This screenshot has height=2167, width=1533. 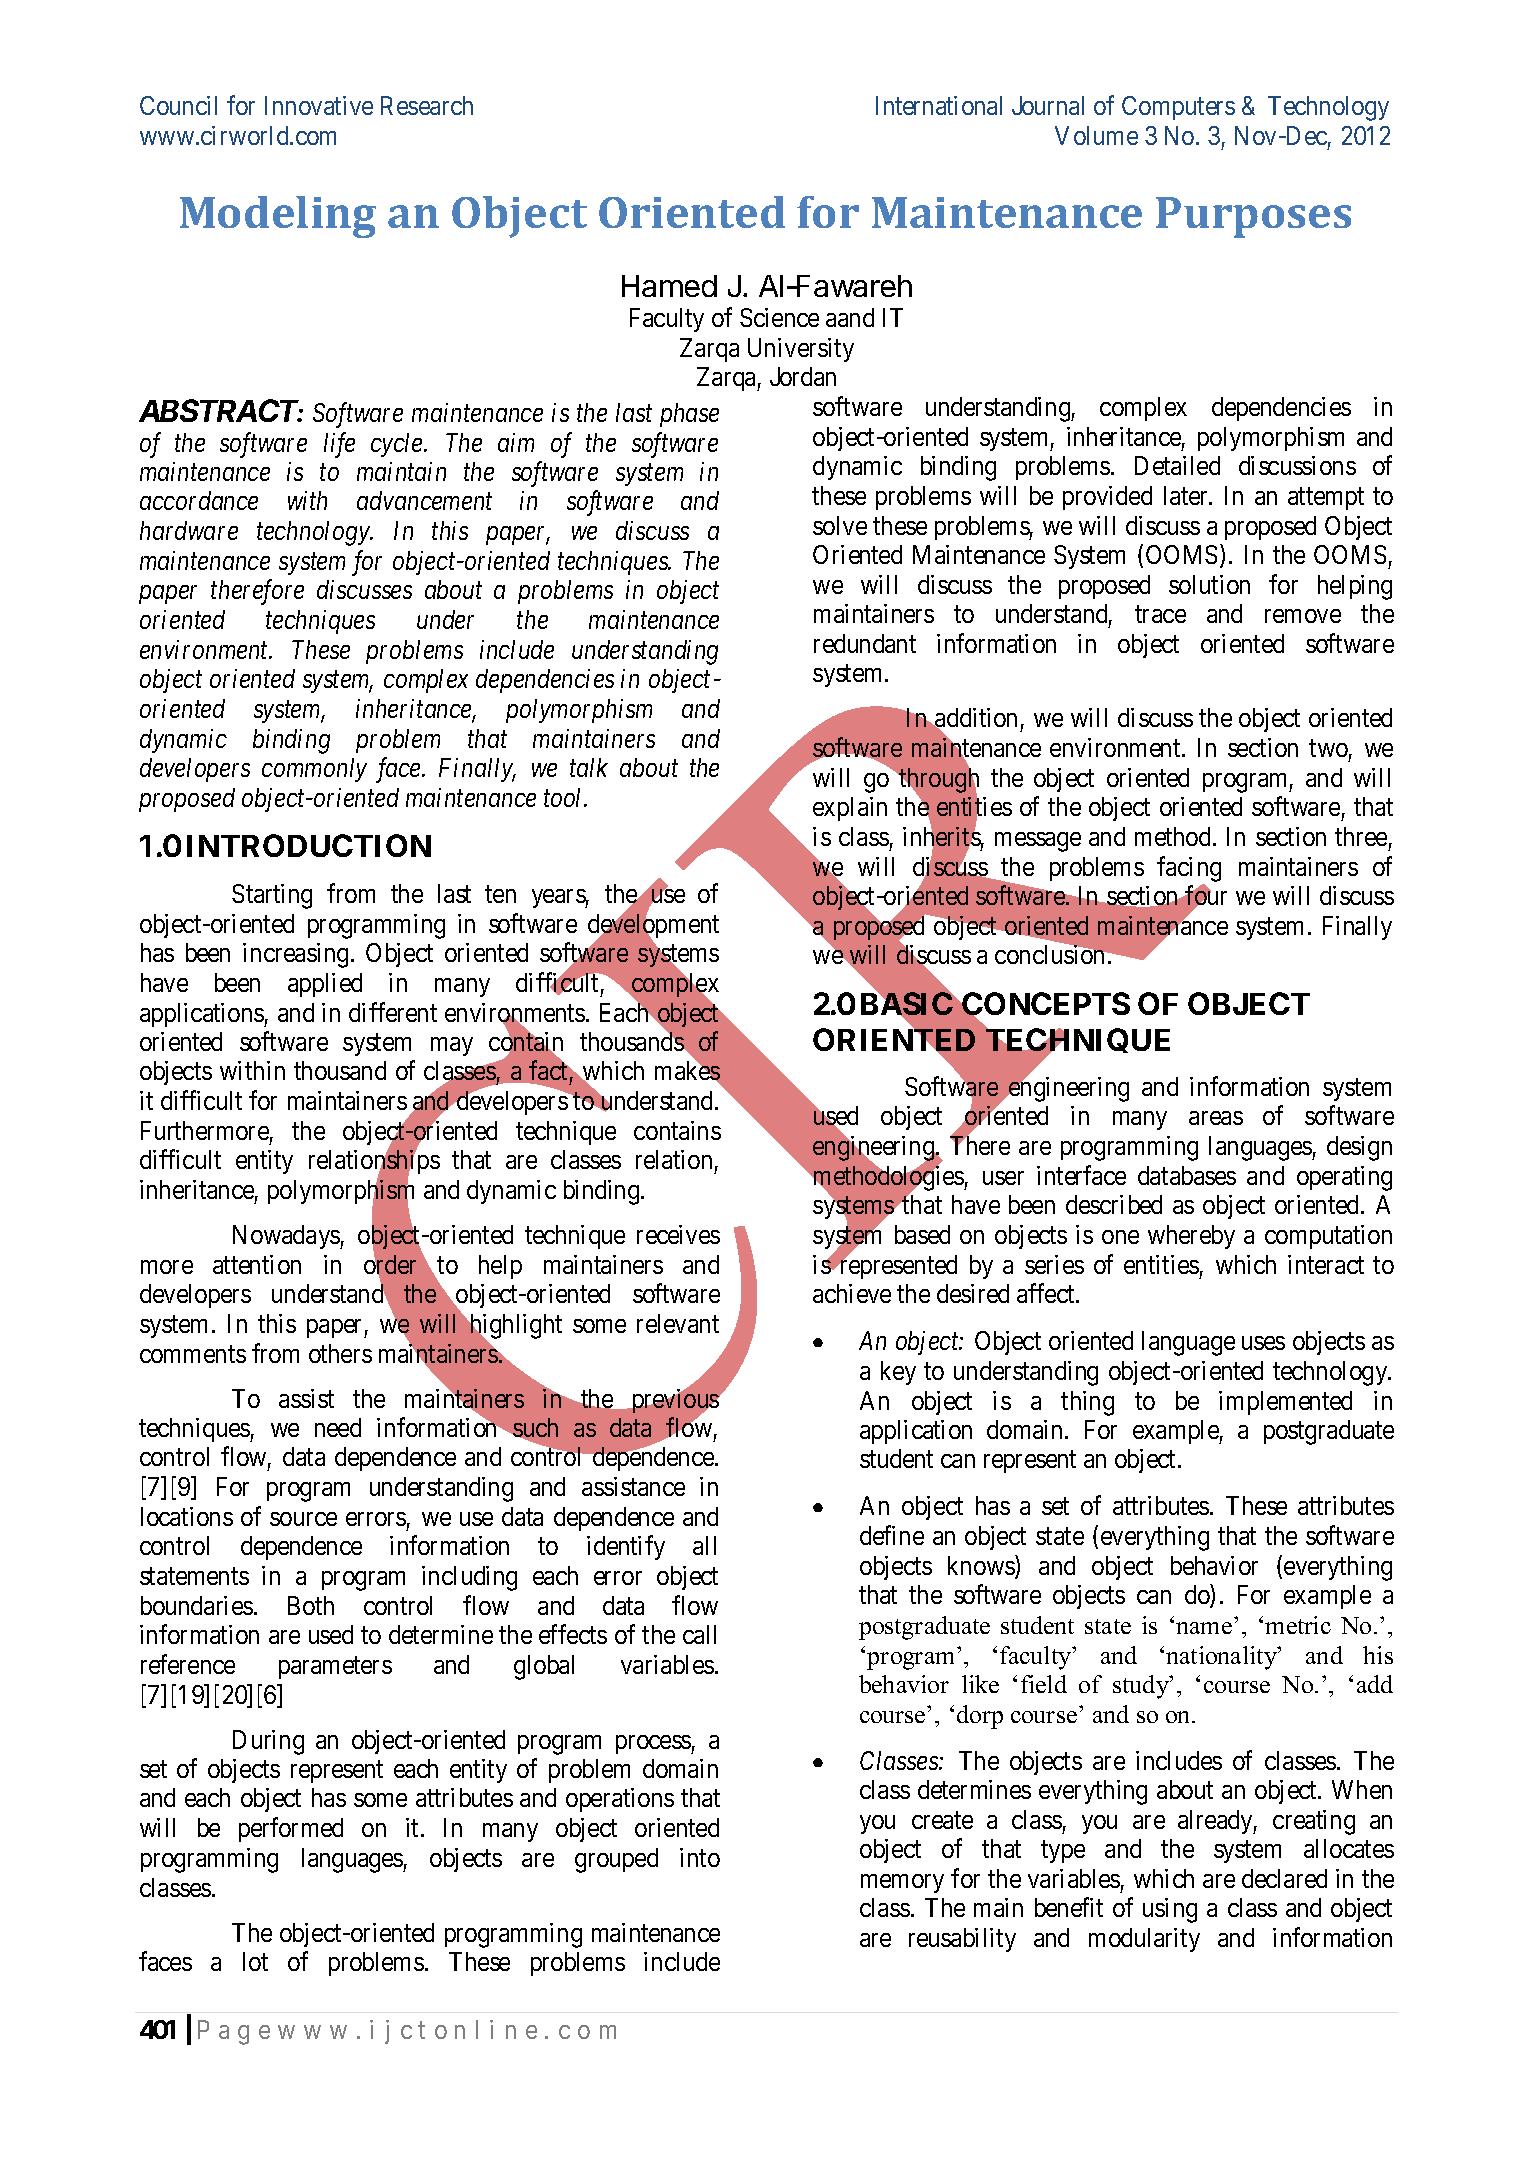 What do you see at coordinates (678, 1234) in the screenshot?
I see `receives` at bounding box center [678, 1234].
